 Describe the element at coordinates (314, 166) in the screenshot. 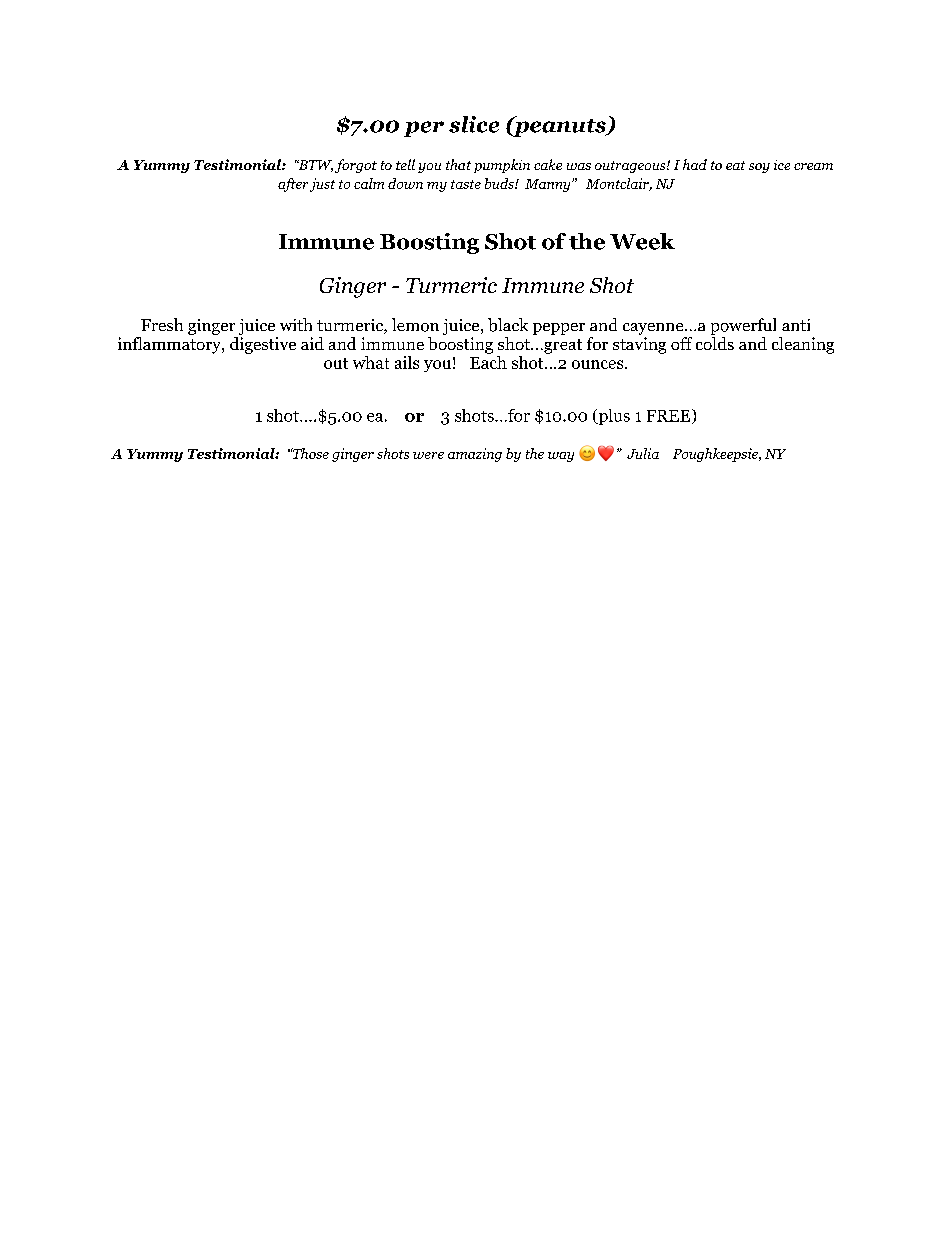

I see `BTW` at that location.
